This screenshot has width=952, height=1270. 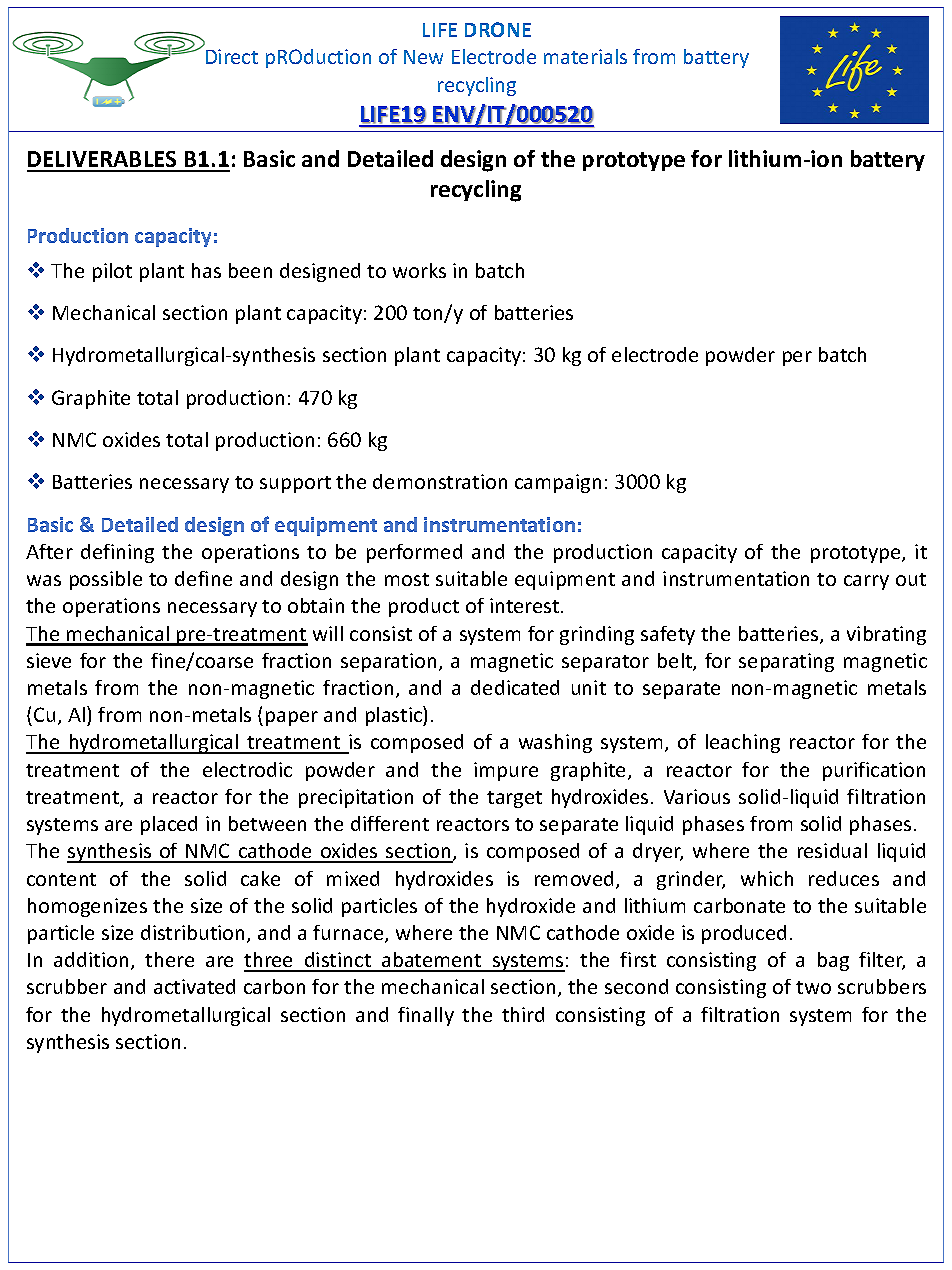 I want to click on separating, so click(x=786, y=662).
